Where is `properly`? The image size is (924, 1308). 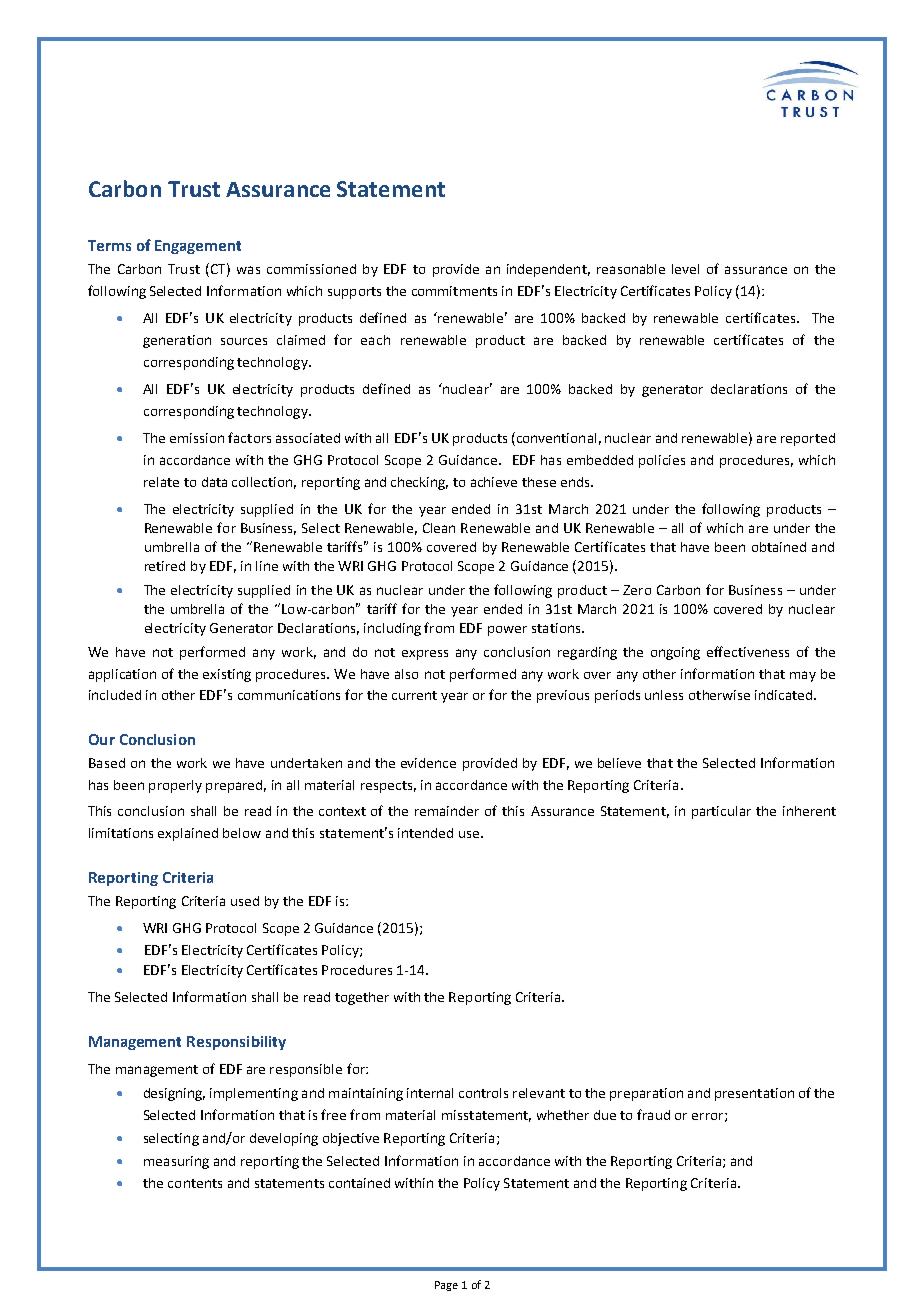 properly is located at coordinates (175, 786).
